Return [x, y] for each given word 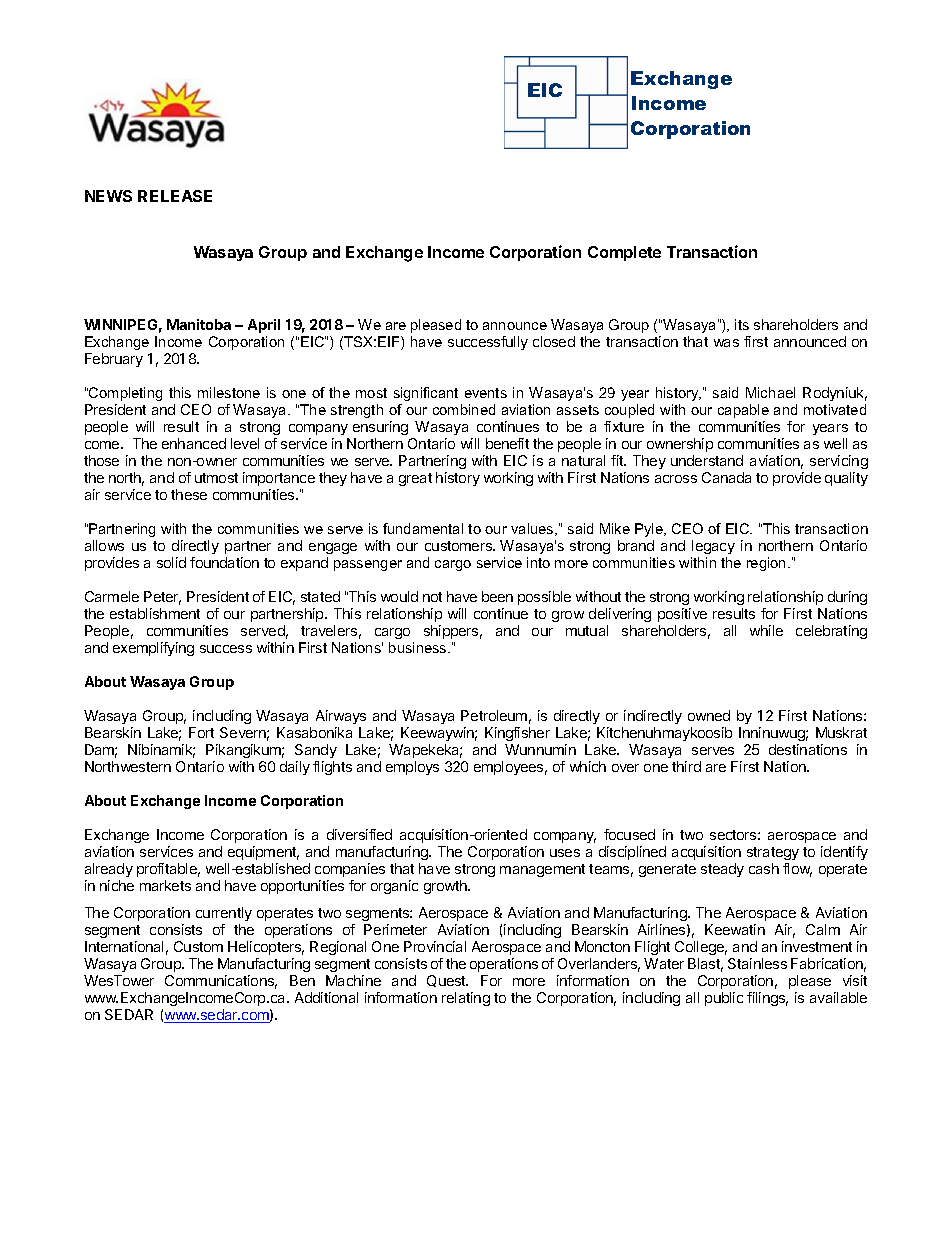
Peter [162, 598]
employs [412, 768]
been [497, 596]
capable [743, 411]
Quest [447, 981]
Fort [201, 732]
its [742, 324]
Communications [221, 982]
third [686, 766]
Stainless [757, 963]
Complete [624, 253]
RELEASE [175, 196]
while [766, 630]
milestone [229, 392]
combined [464, 409]
